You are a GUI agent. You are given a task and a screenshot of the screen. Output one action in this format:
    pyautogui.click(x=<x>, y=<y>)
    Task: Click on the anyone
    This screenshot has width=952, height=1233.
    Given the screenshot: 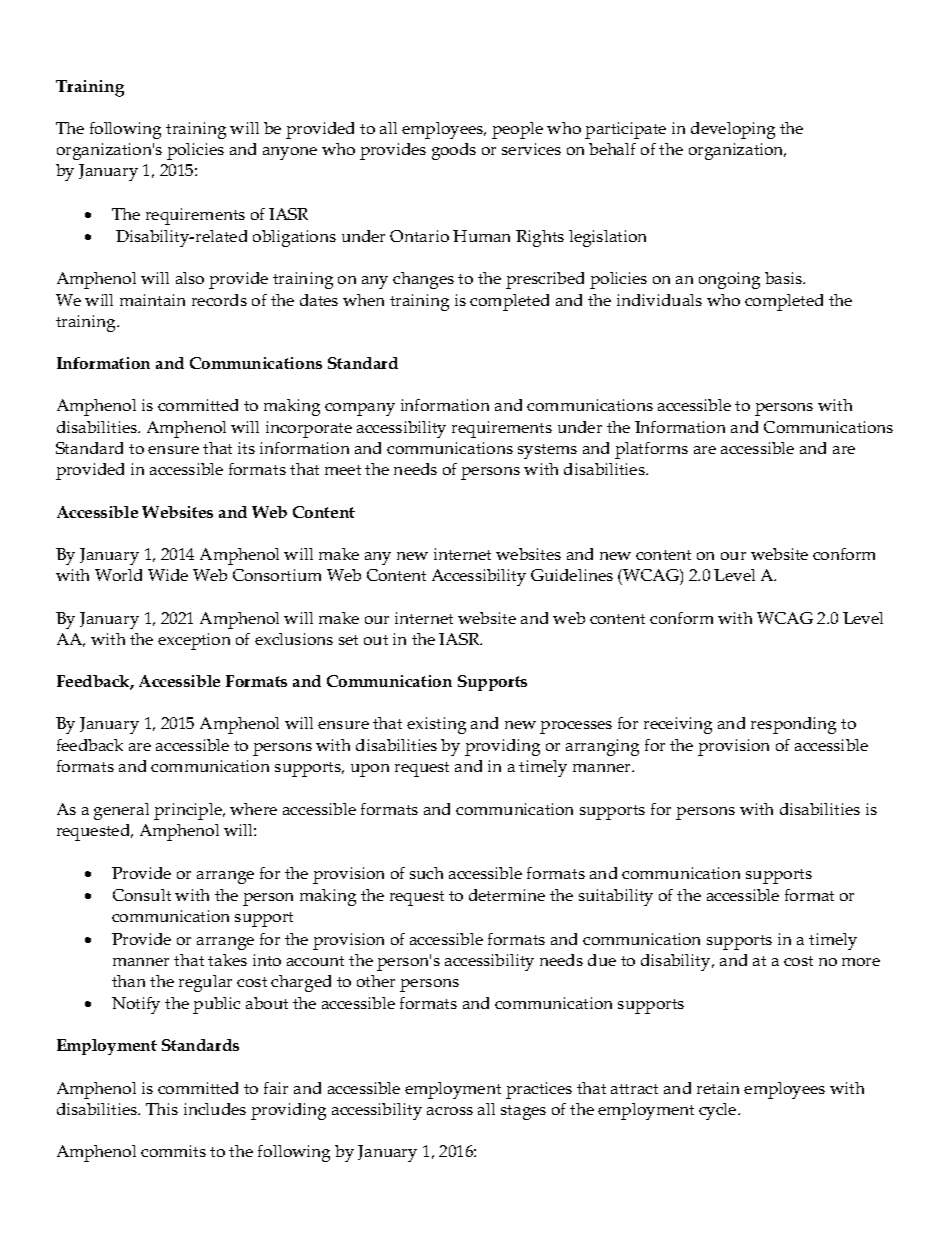 What is the action you would take?
    pyautogui.click(x=290, y=153)
